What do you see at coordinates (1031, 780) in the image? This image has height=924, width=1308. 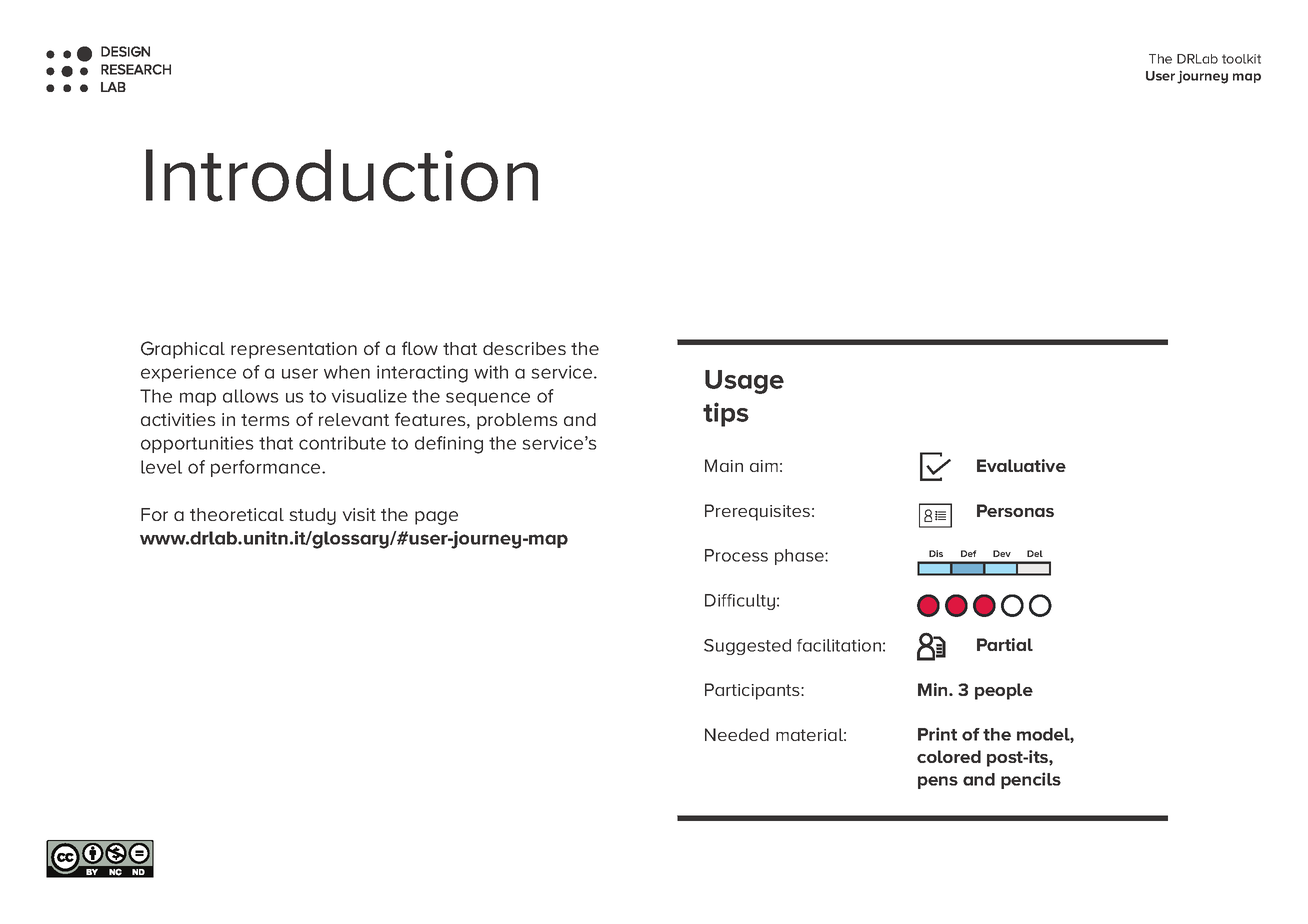 I see `pencils` at bounding box center [1031, 780].
